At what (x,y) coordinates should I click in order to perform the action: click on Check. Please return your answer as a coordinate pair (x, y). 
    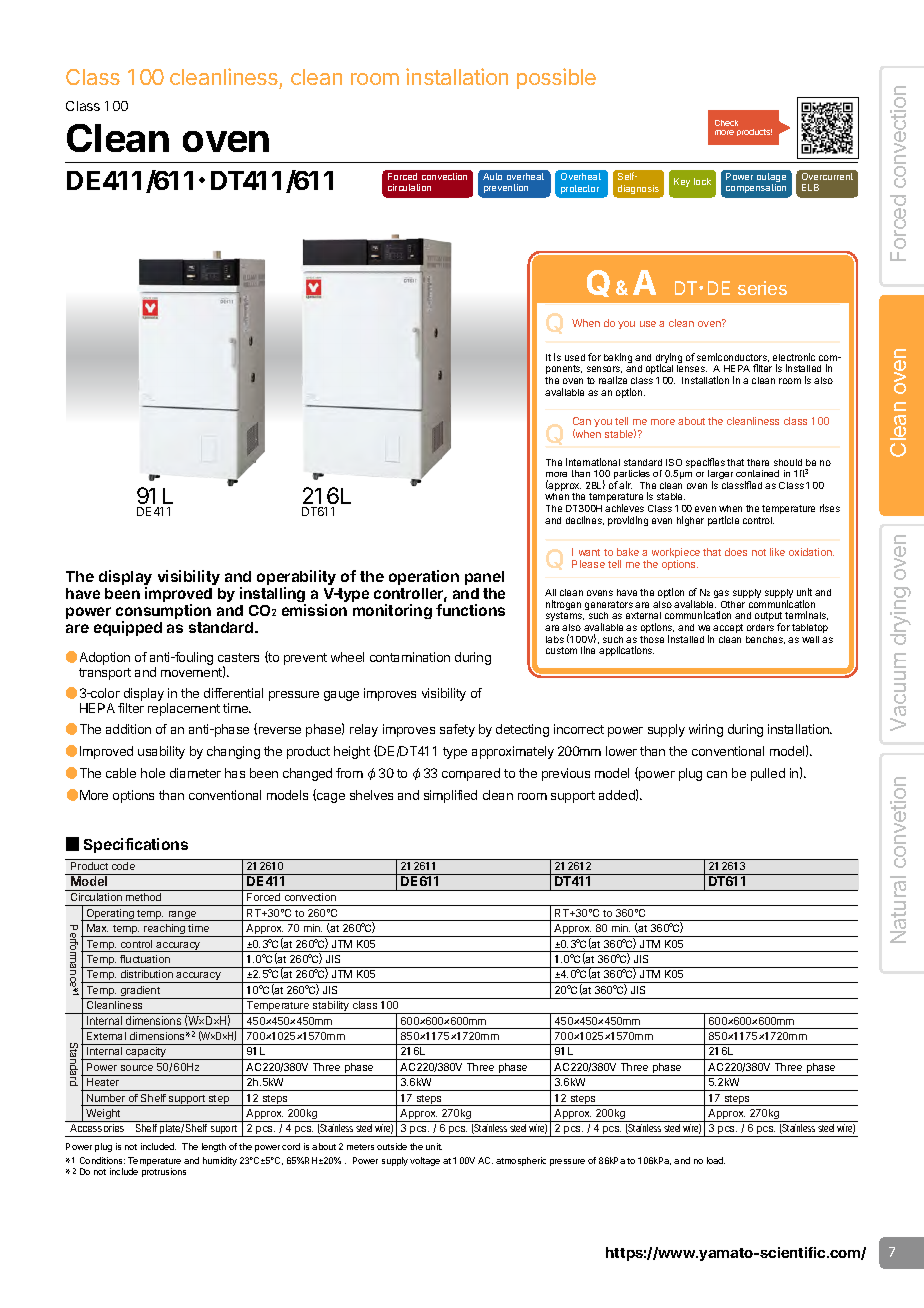
    Looking at the image, I should click on (726, 123).
